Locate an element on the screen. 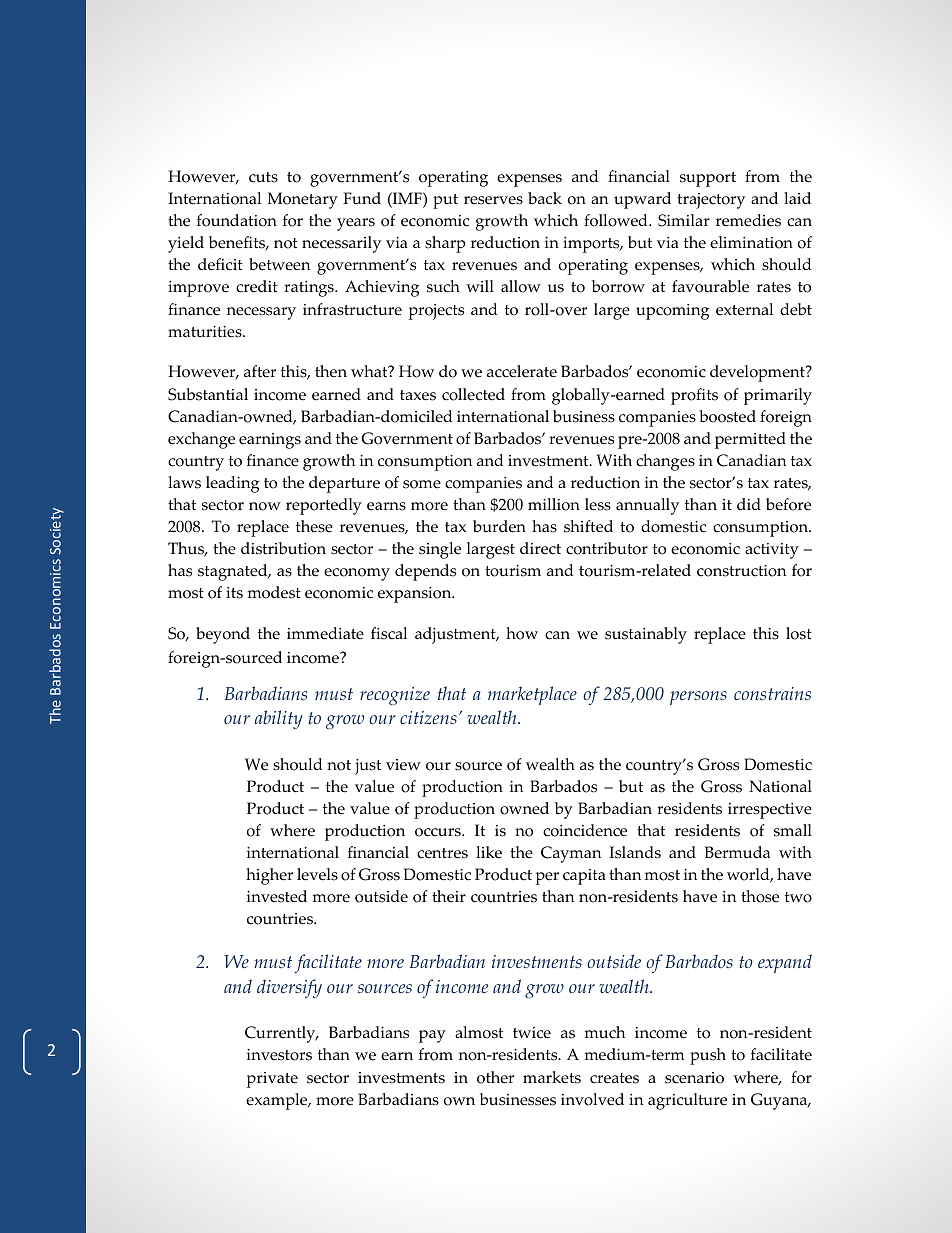 This screenshot has width=952, height=1233. private is located at coordinates (272, 1080).
